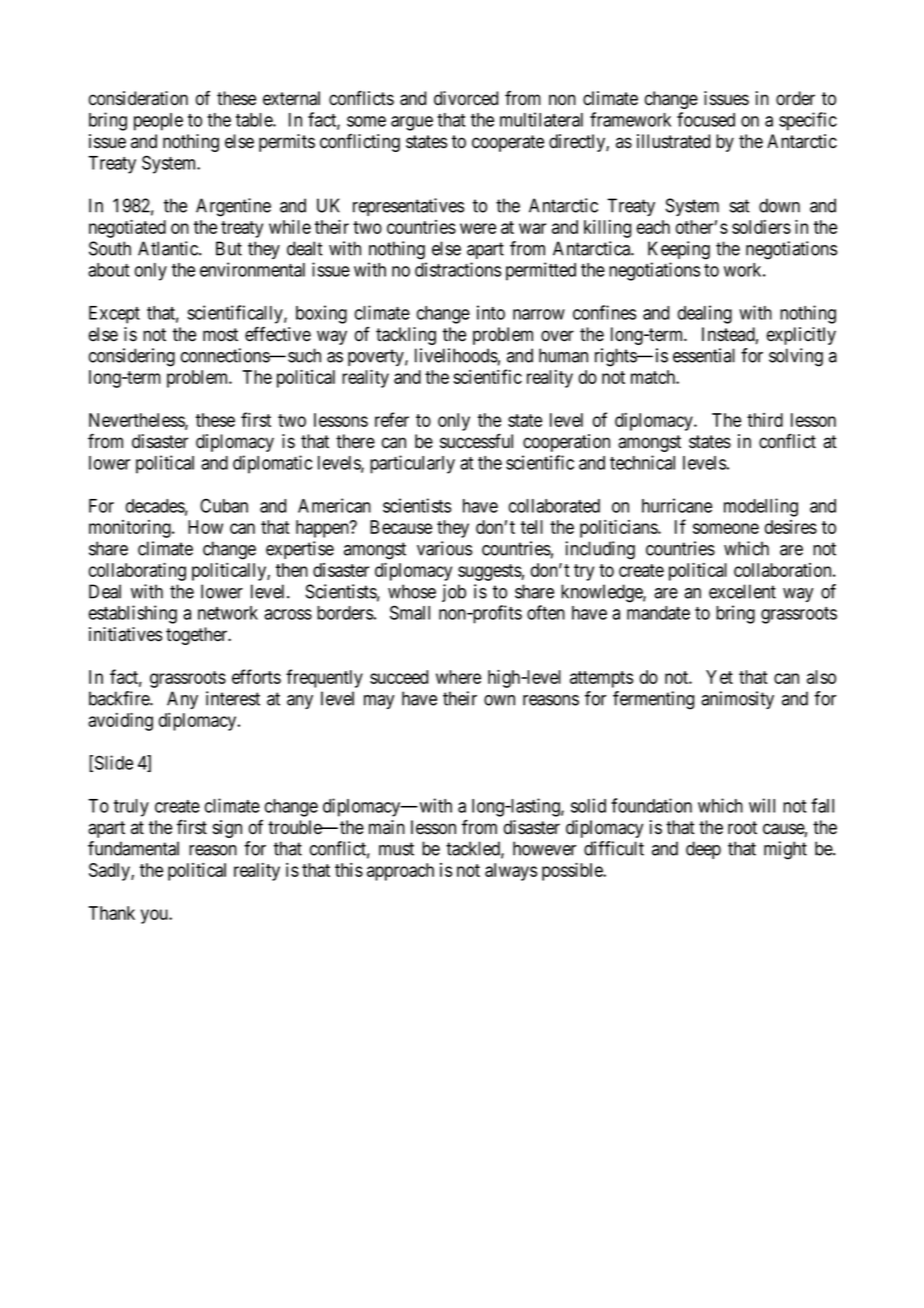 Image resolution: width=924 pixels, height=1308 pixels. I want to click on various, so click(444, 548).
